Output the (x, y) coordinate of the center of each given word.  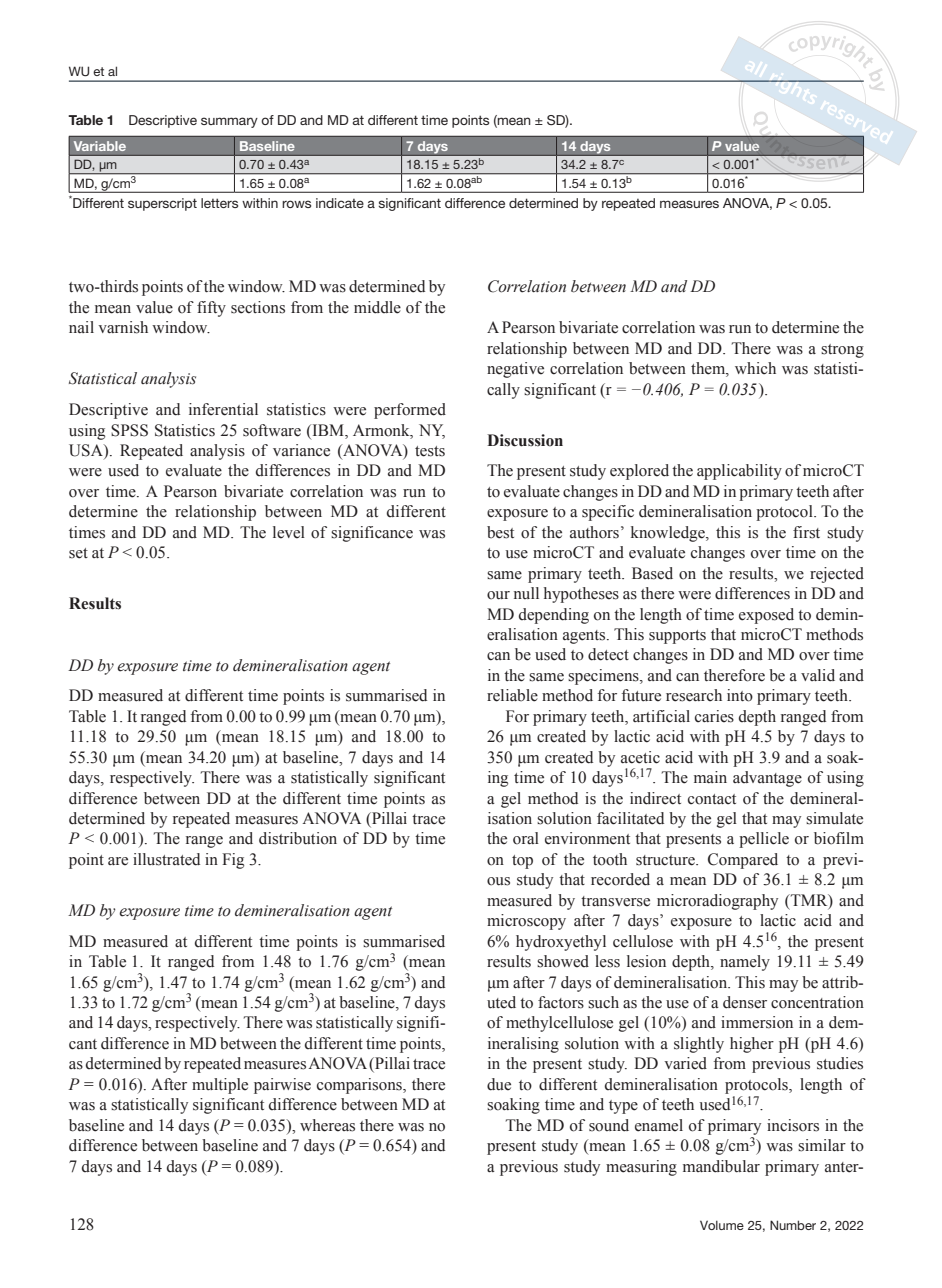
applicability (739, 472)
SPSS (129, 430)
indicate (340, 203)
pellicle (764, 840)
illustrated (166, 859)
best (500, 532)
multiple (220, 1086)
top (522, 862)
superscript (162, 204)
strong (842, 351)
